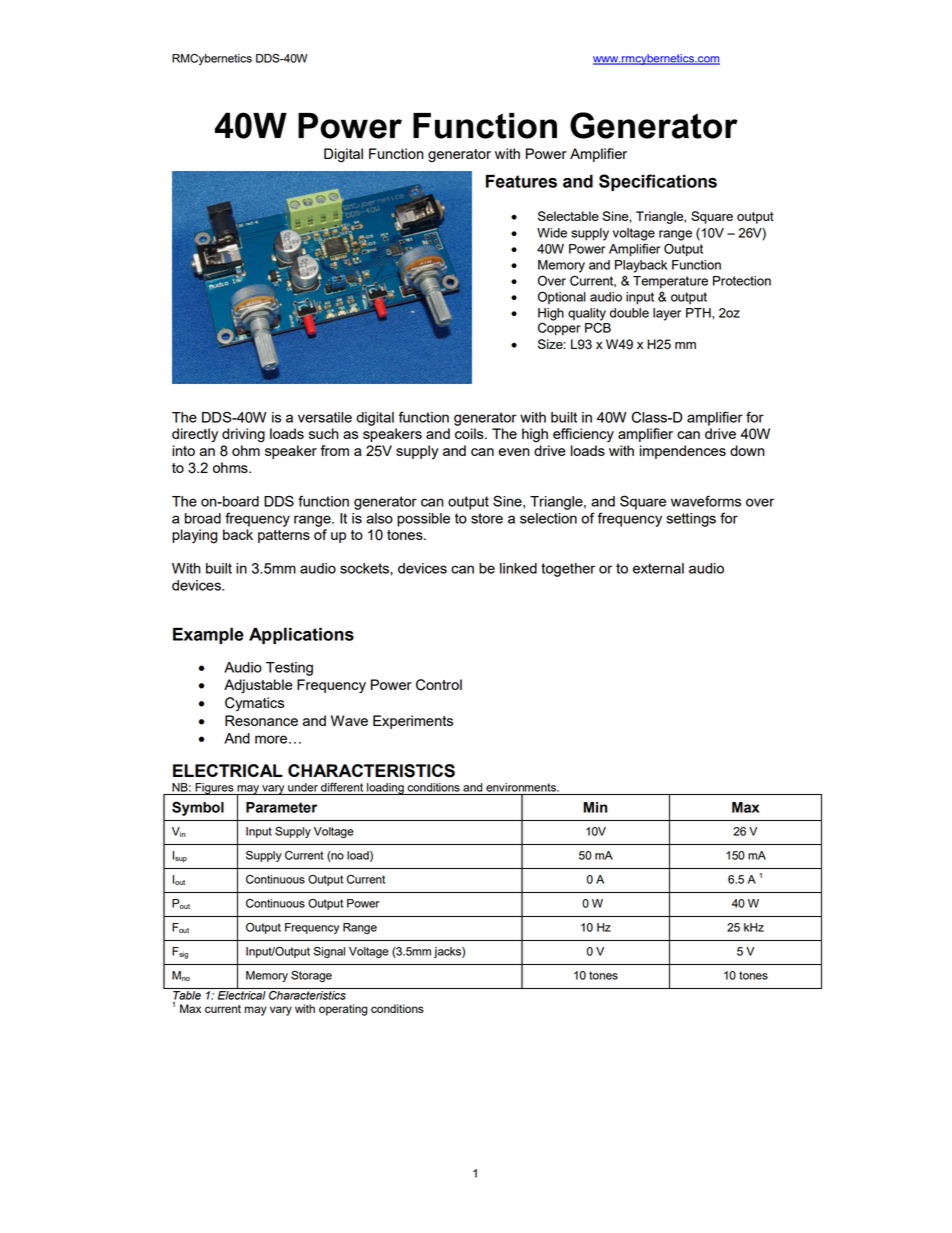 The image size is (952, 1233). I want to click on Features, so click(521, 181).
